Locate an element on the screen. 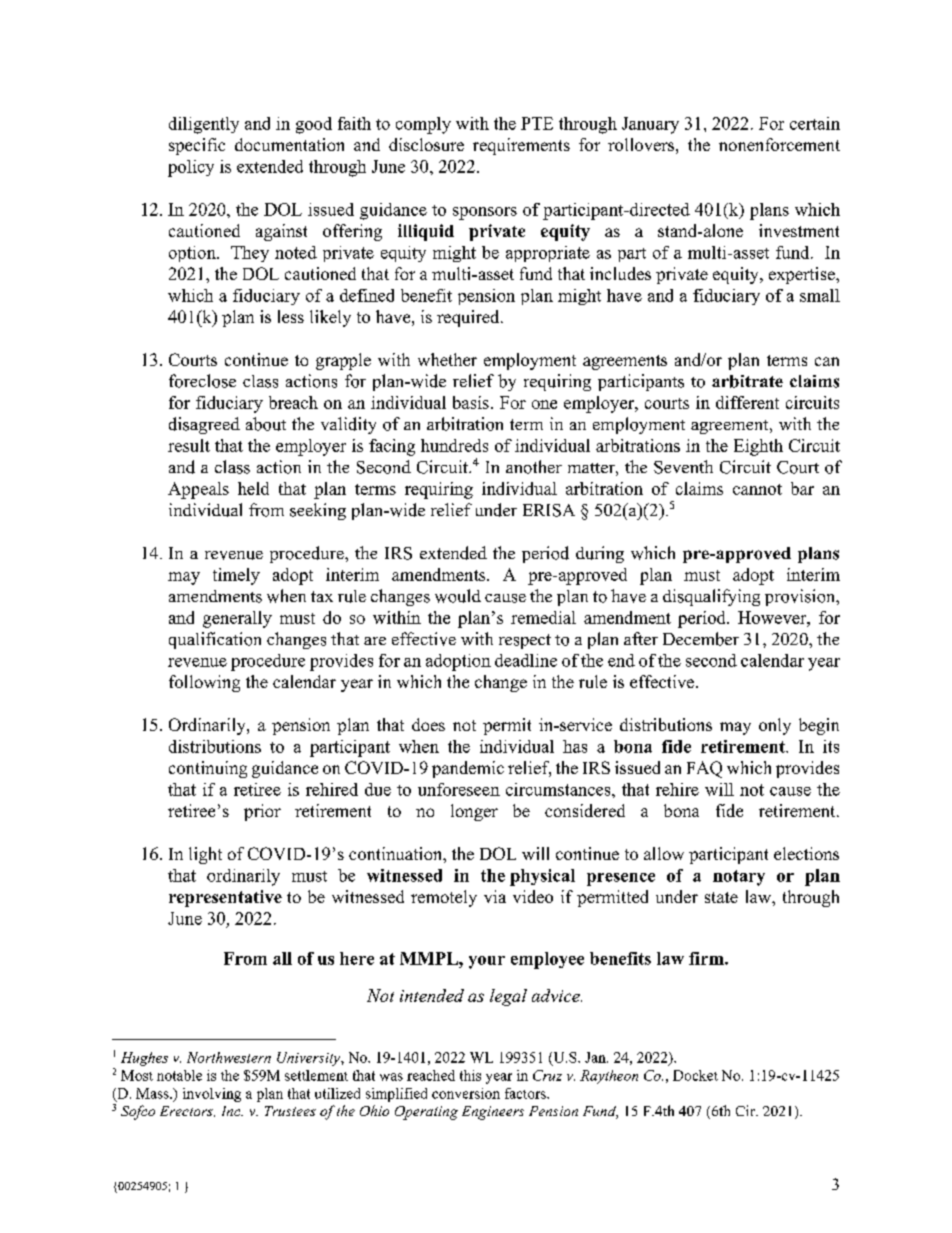 The height and width of the screenshot is (1233, 952). Docket is located at coordinates (695, 1075).
